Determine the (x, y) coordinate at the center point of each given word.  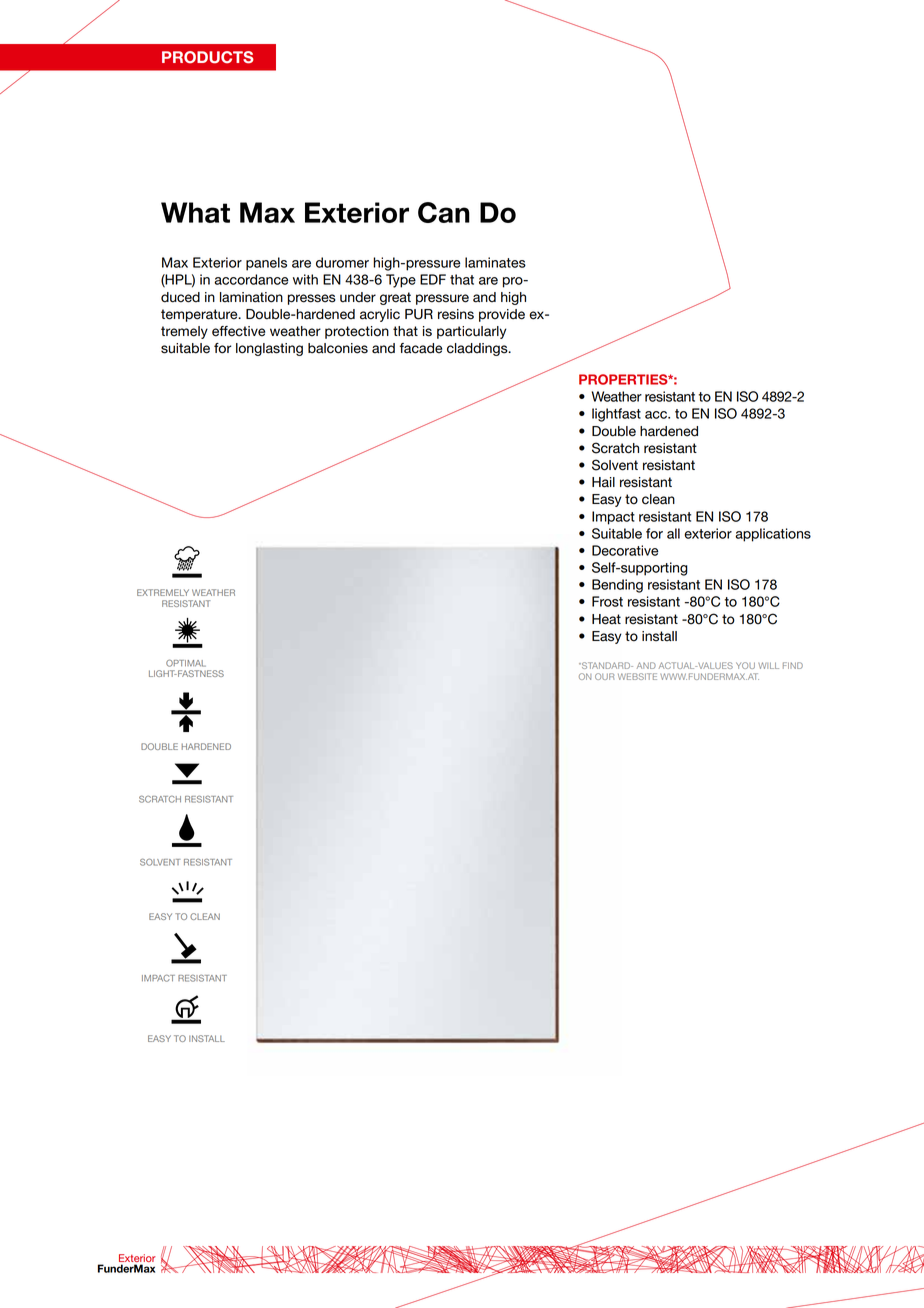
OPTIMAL (186, 663)
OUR (604, 676)
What (195, 212)
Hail (603, 482)
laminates (495, 262)
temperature (200, 315)
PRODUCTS (208, 57)
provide (502, 315)
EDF (433, 279)
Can (444, 212)
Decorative (625, 550)
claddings (478, 349)
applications (773, 535)
